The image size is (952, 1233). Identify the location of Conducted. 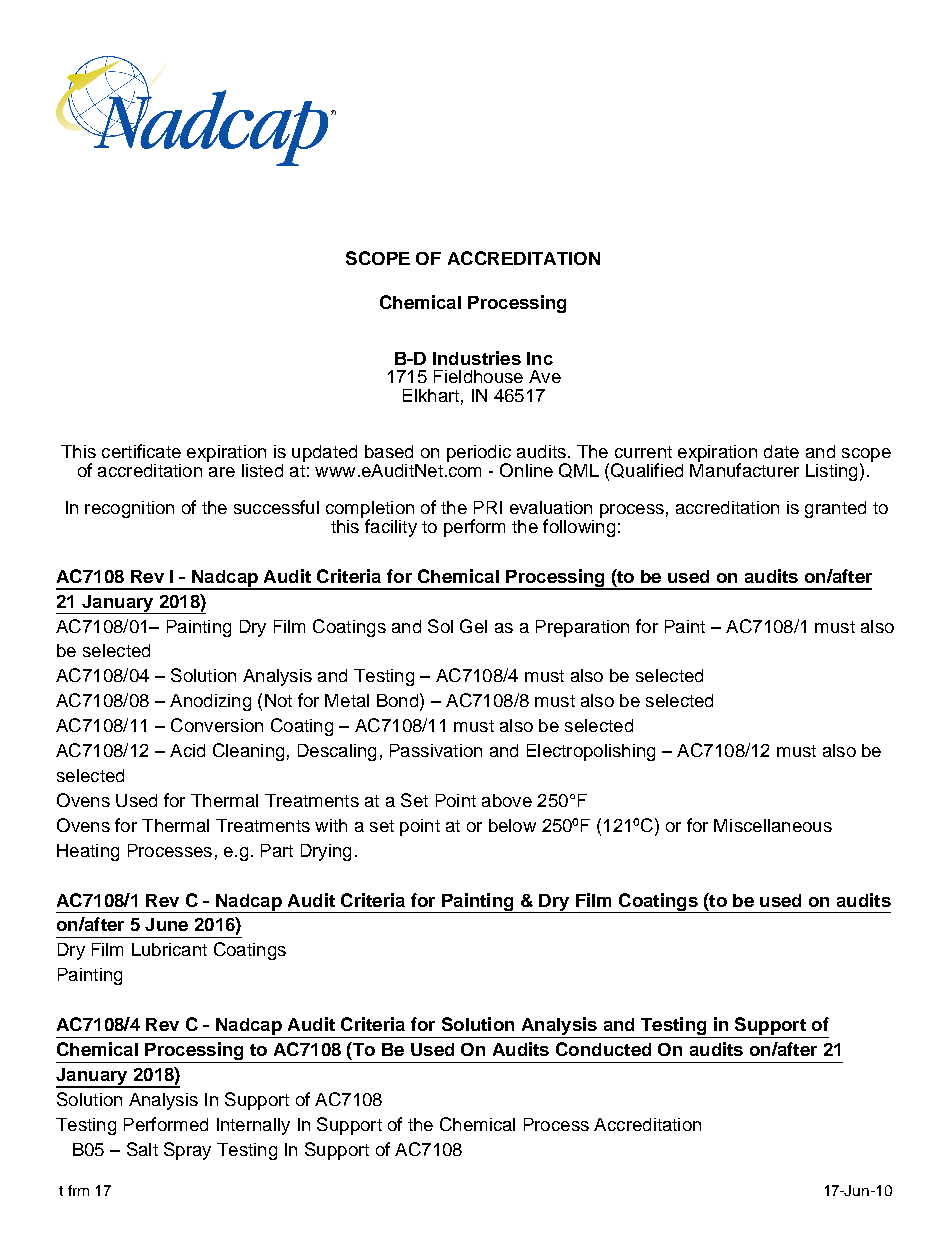
(603, 1049).
